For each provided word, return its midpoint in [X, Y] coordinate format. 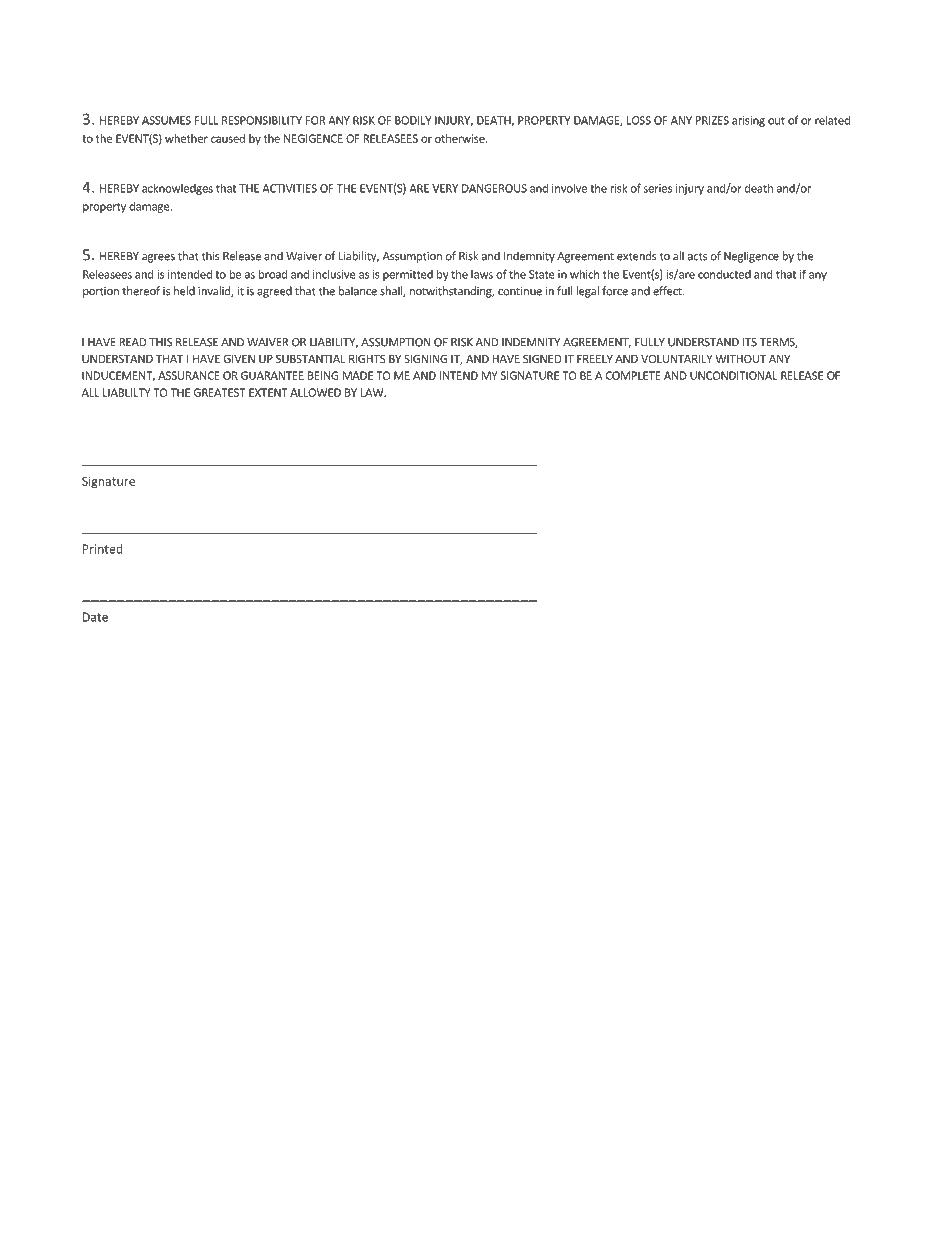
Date [95, 617]
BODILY [413, 120]
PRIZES [712, 120]
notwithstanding [452, 292]
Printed [103, 549]
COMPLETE [633, 375]
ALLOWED [315, 392]
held [184, 291]
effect [668, 291]
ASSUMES [166, 120]
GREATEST [220, 392]
